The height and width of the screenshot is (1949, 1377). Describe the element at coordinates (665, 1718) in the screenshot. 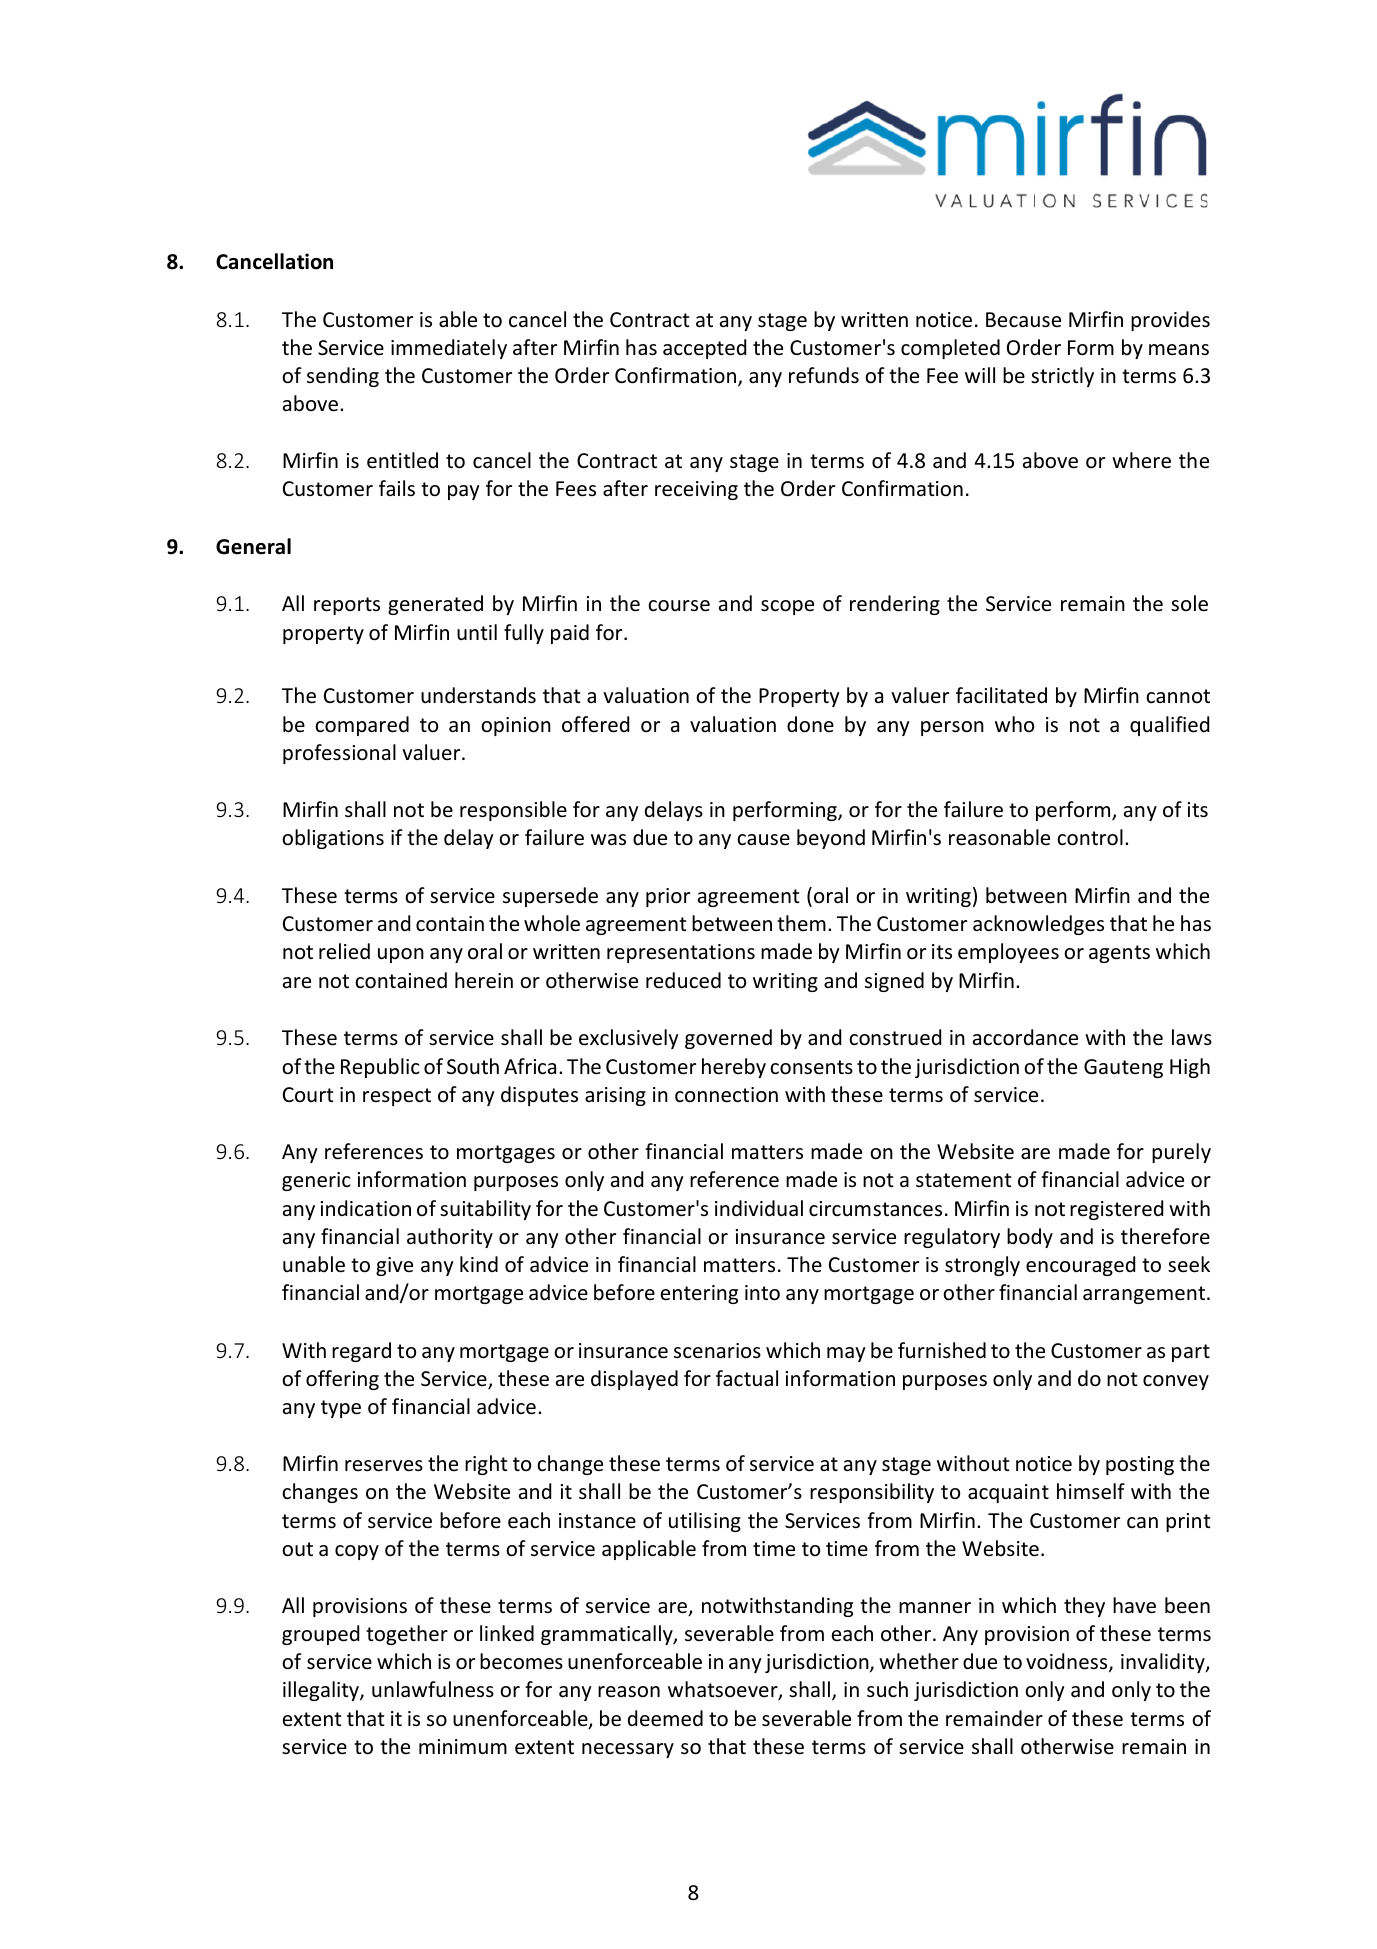

I see `deemed` at that location.
